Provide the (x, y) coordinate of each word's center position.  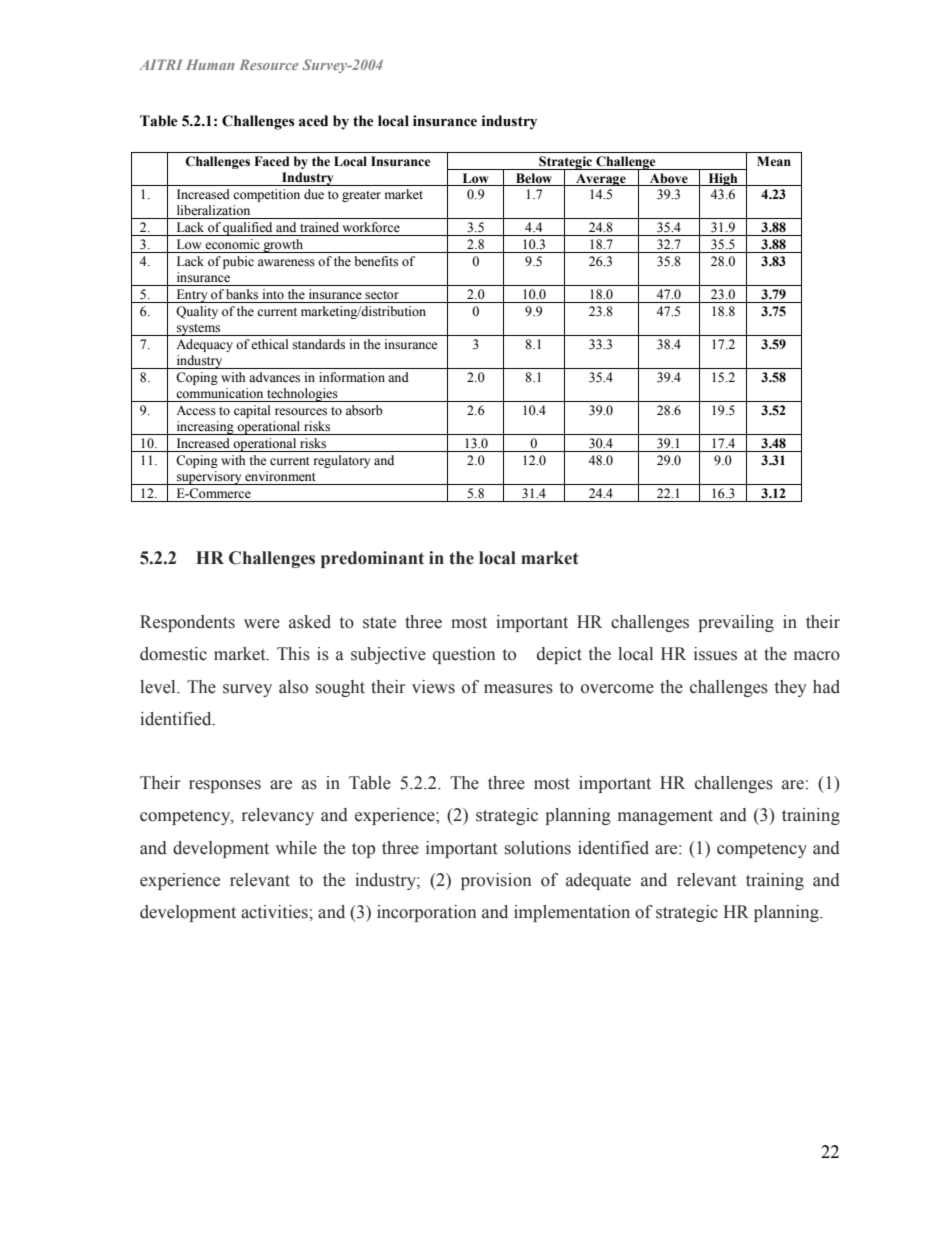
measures (518, 689)
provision (496, 881)
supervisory (209, 478)
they (791, 688)
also (293, 687)
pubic (238, 262)
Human (210, 64)
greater (361, 196)
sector (382, 295)
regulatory (342, 461)
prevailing (736, 623)
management (665, 817)
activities (275, 912)
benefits (376, 261)
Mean (774, 161)
